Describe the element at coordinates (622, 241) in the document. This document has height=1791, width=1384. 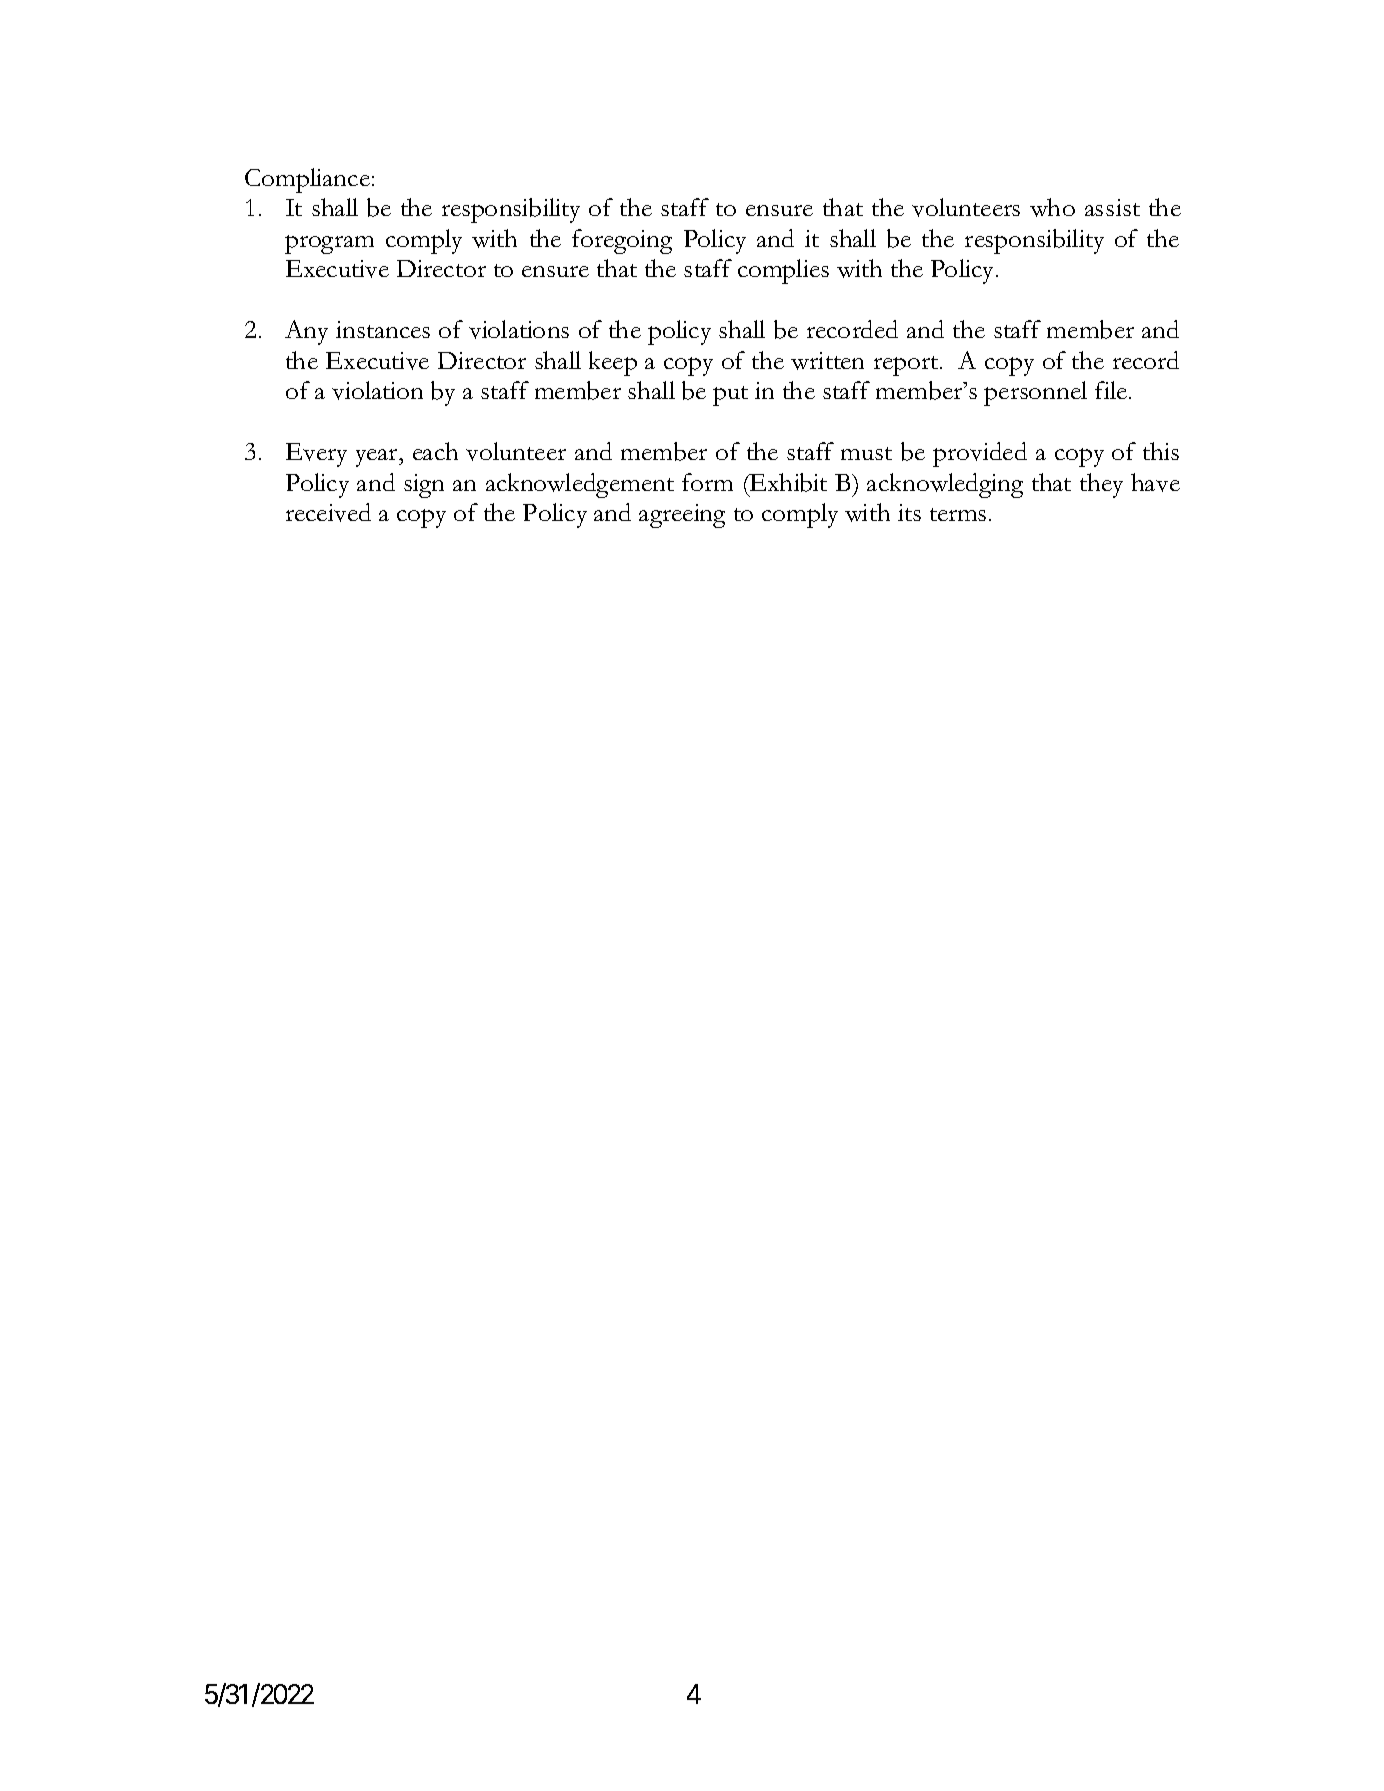
I see `foregoing` at that location.
